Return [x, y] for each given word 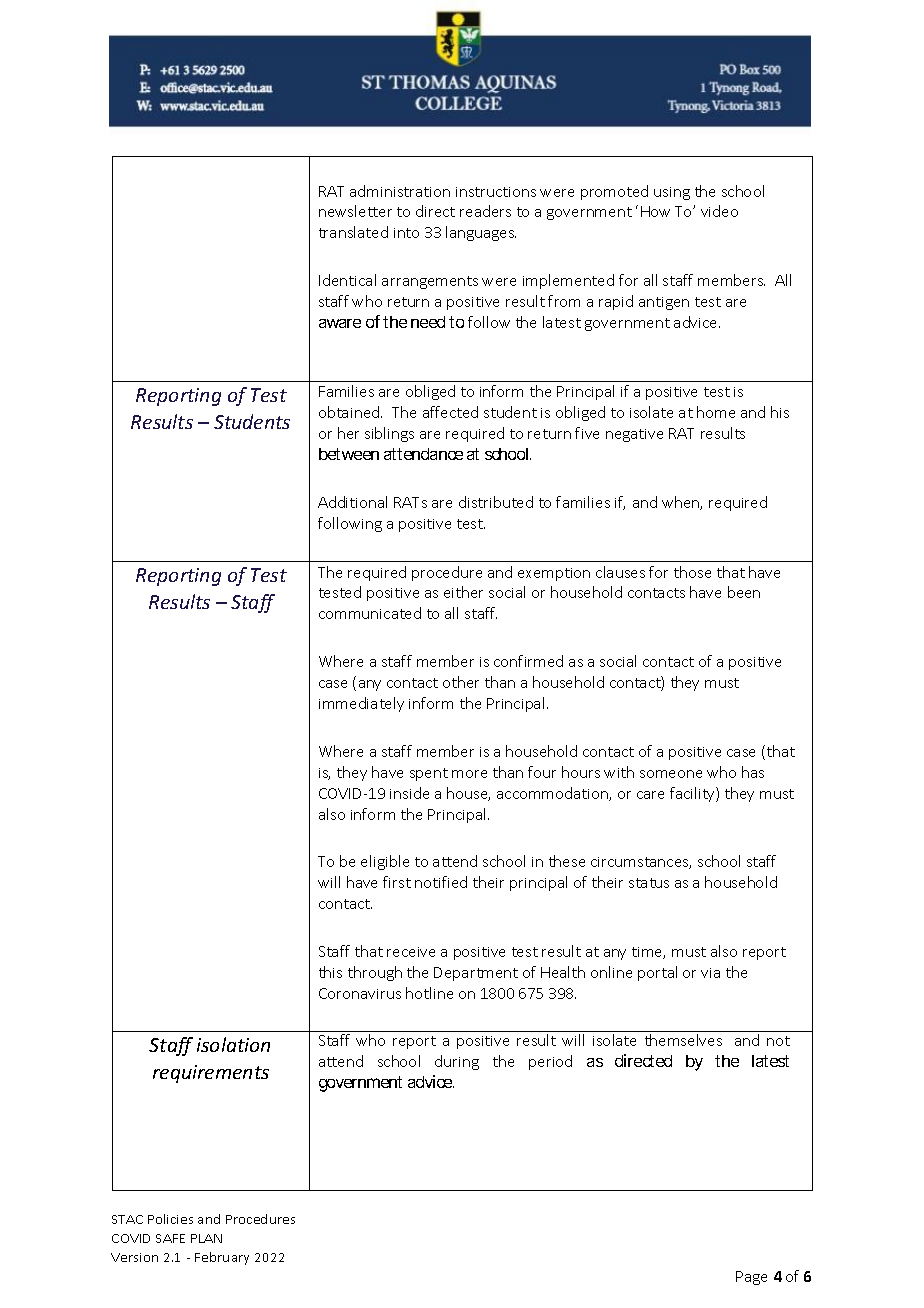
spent [429, 774]
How [655, 211]
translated [353, 232]
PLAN [206, 1238]
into [406, 233]
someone [671, 774]
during [457, 1062]
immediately [361, 704]
